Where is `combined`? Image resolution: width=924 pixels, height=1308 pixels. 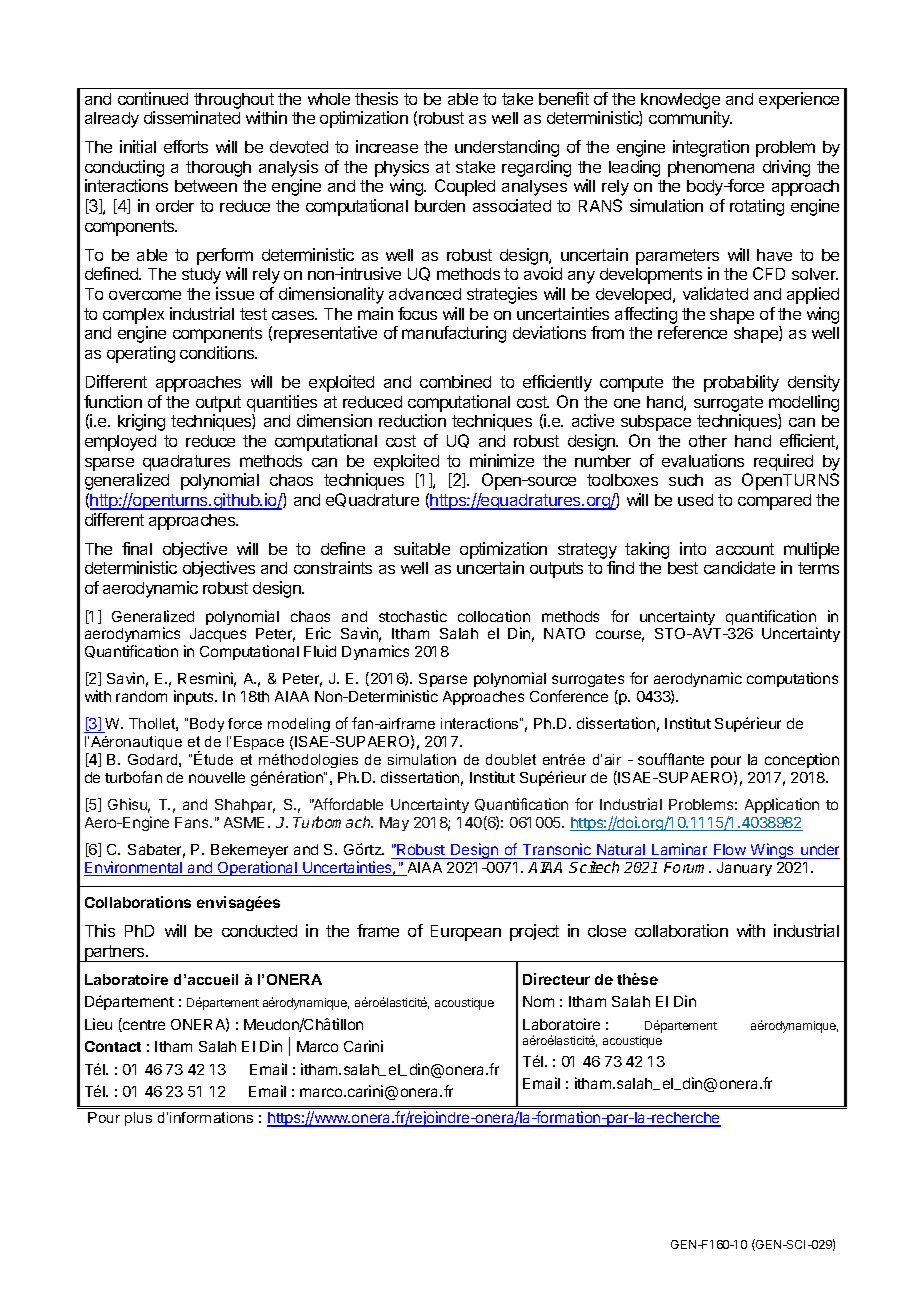 combined is located at coordinates (455, 381).
